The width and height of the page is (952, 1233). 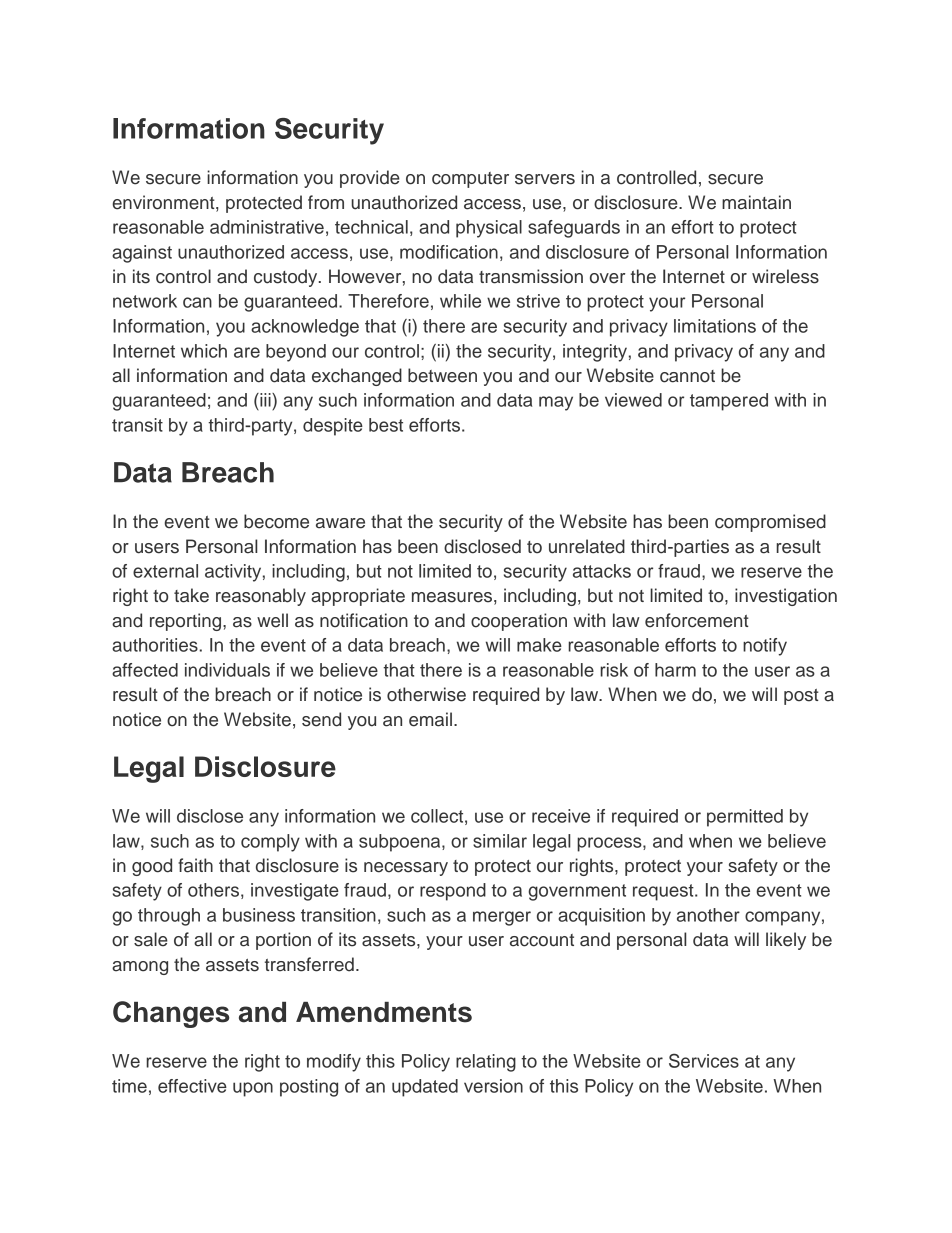 What do you see at coordinates (267, 227) in the page?
I see `administrative` at bounding box center [267, 227].
